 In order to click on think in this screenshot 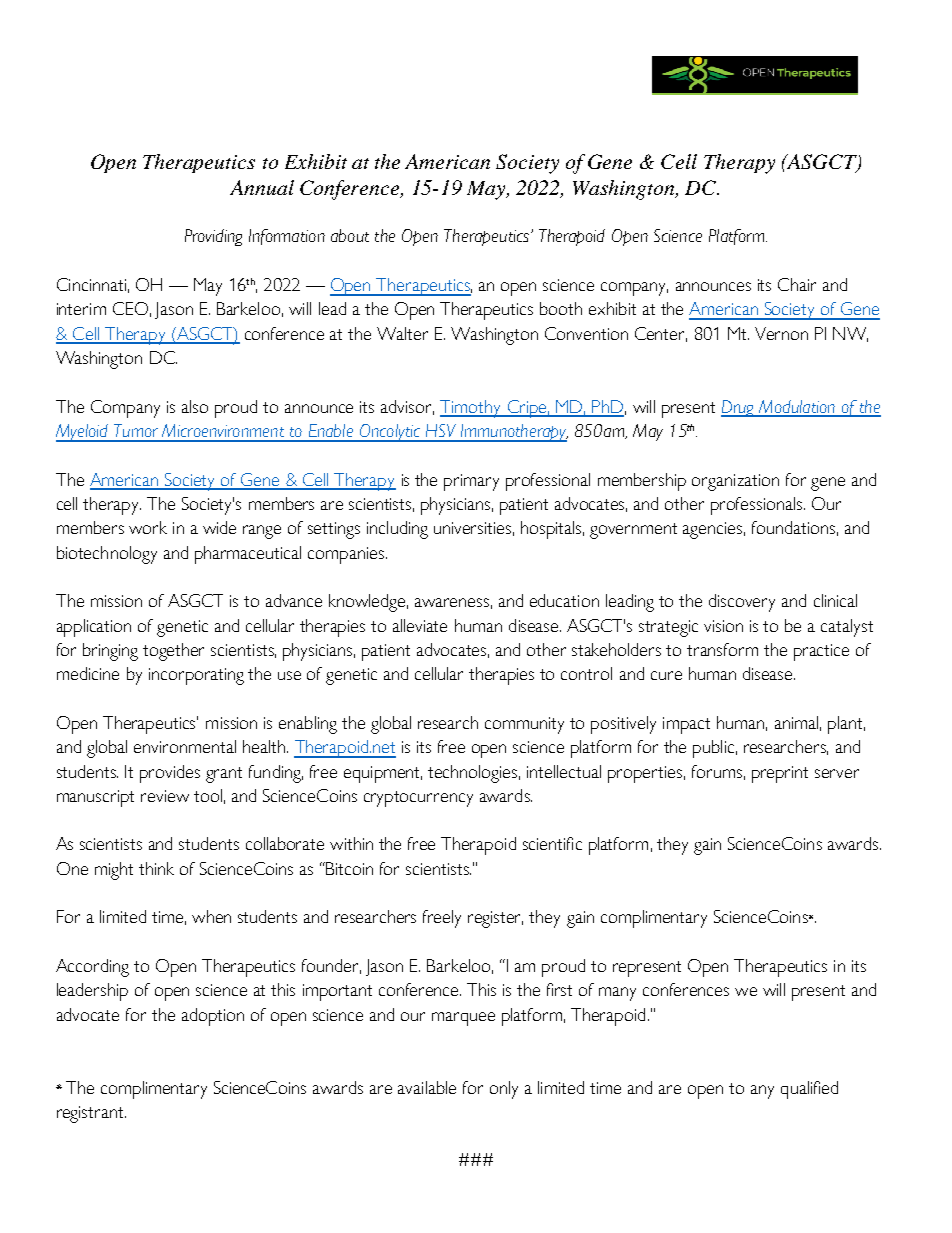, I will do `click(156, 868)`.
